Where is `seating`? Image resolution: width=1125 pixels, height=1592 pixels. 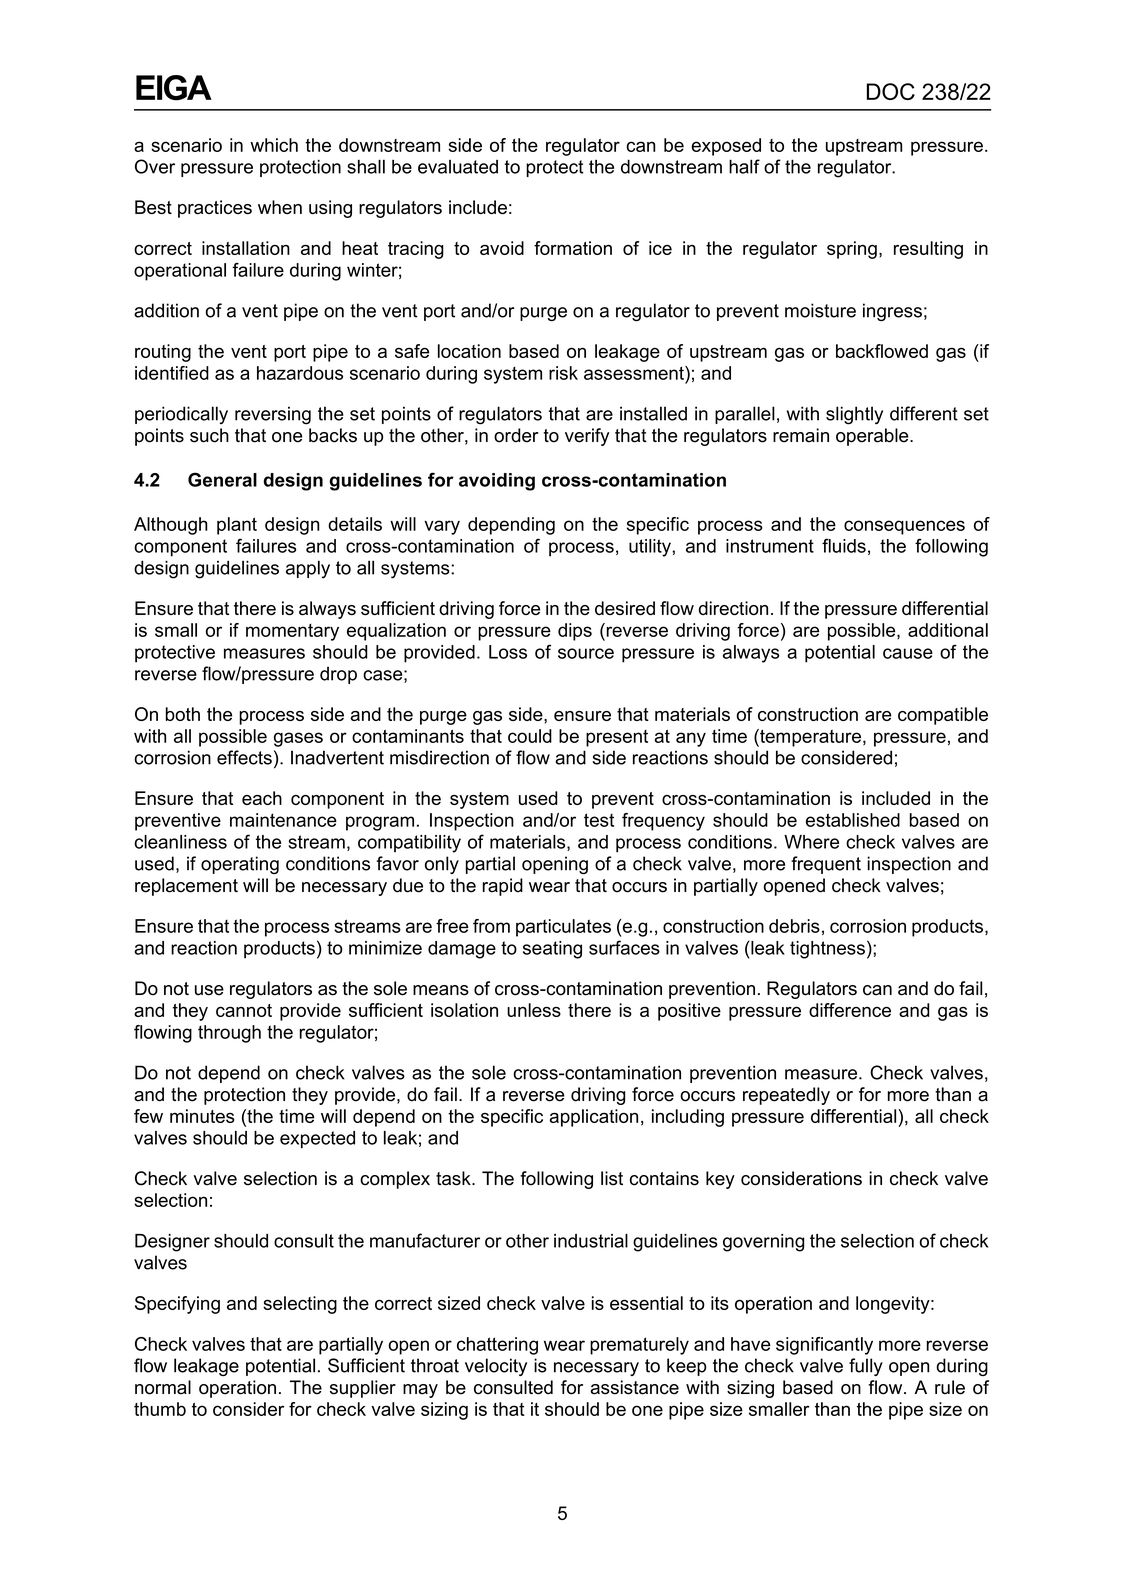
seating is located at coordinates (552, 950).
